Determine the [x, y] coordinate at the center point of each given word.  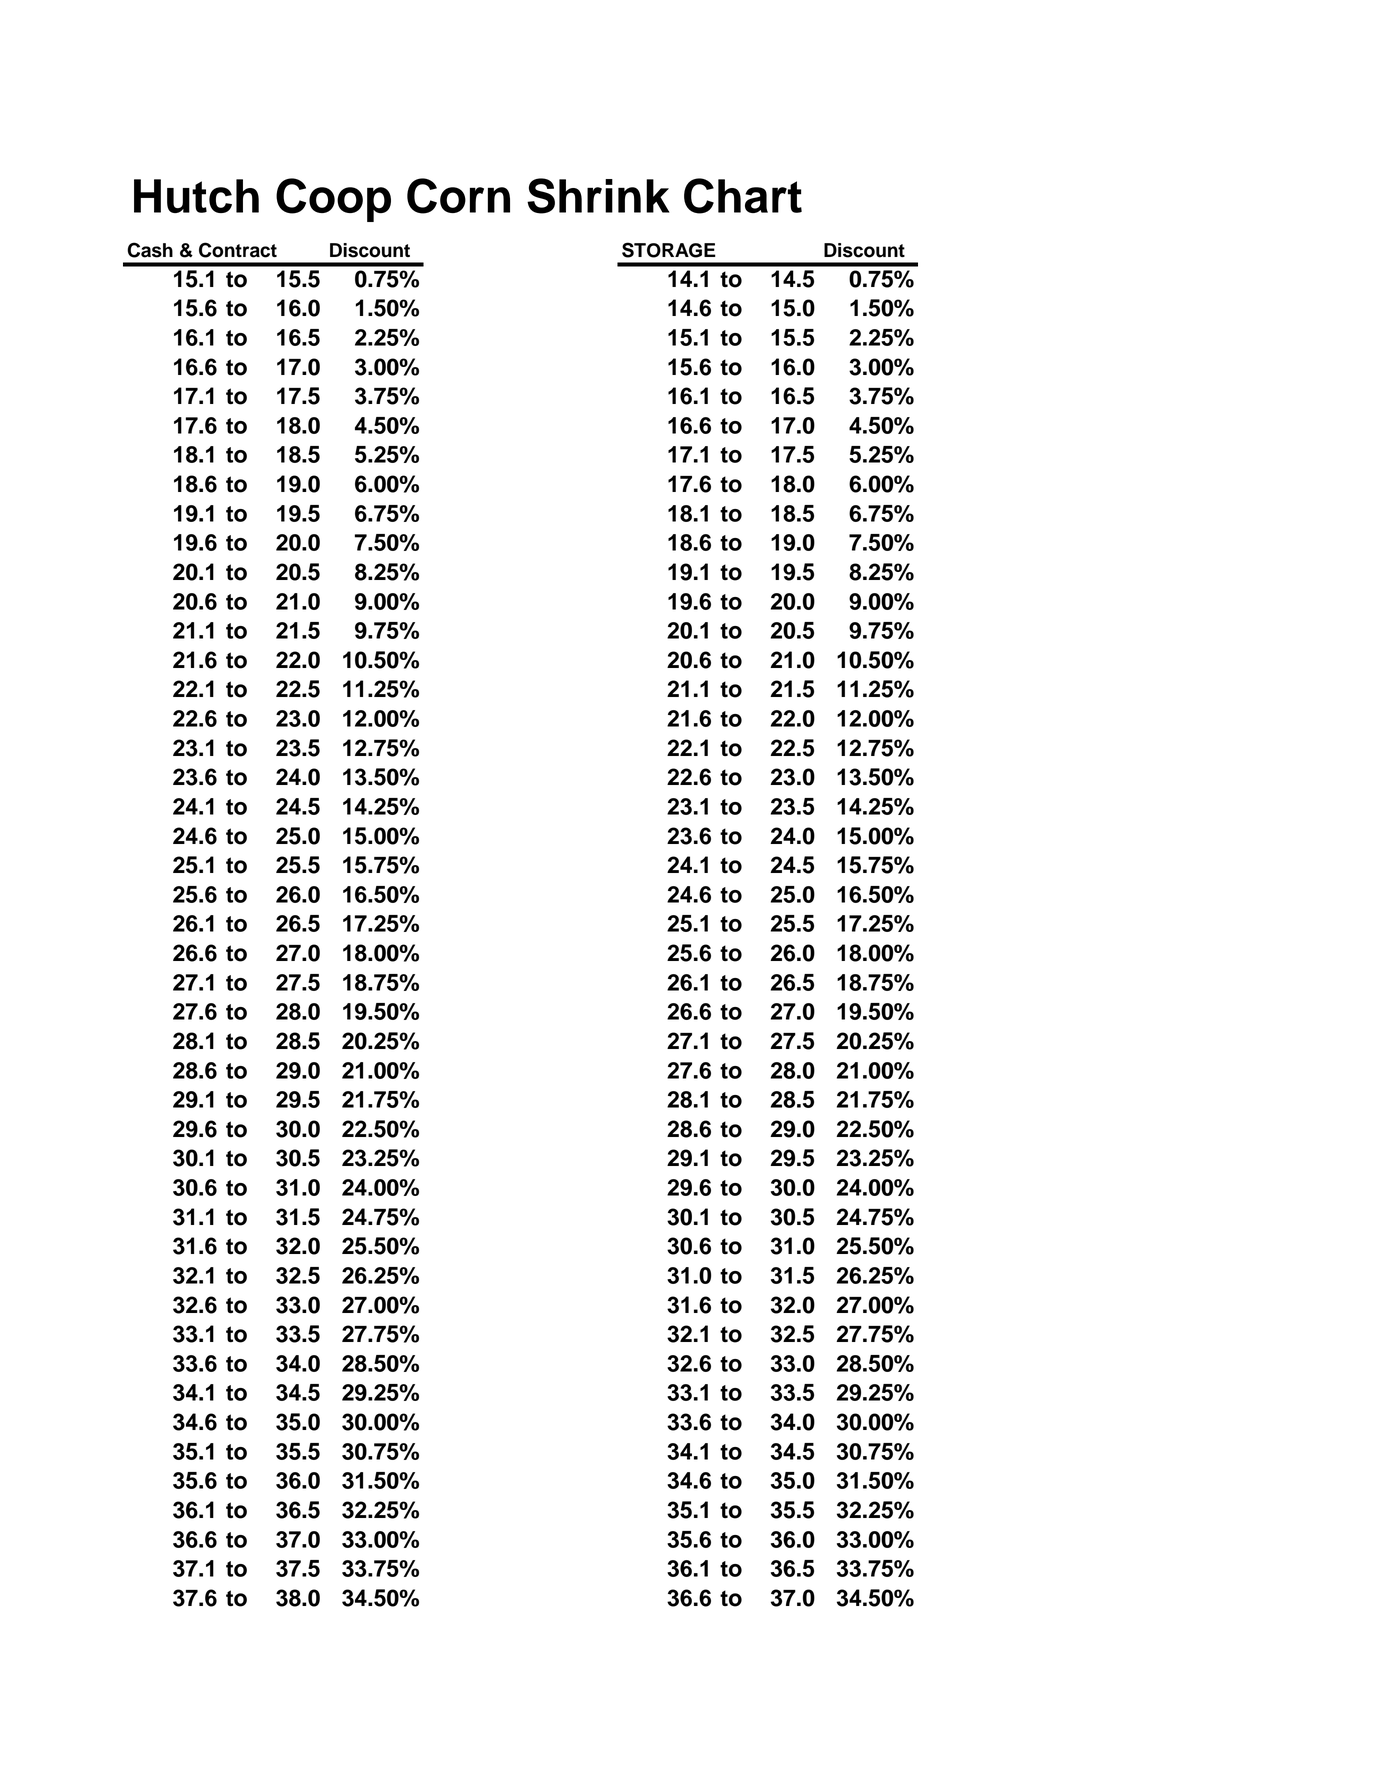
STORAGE [669, 250]
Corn [458, 196]
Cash [150, 250]
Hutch [196, 196]
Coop [333, 200]
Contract [238, 250]
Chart [743, 196]
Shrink [598, 196]
